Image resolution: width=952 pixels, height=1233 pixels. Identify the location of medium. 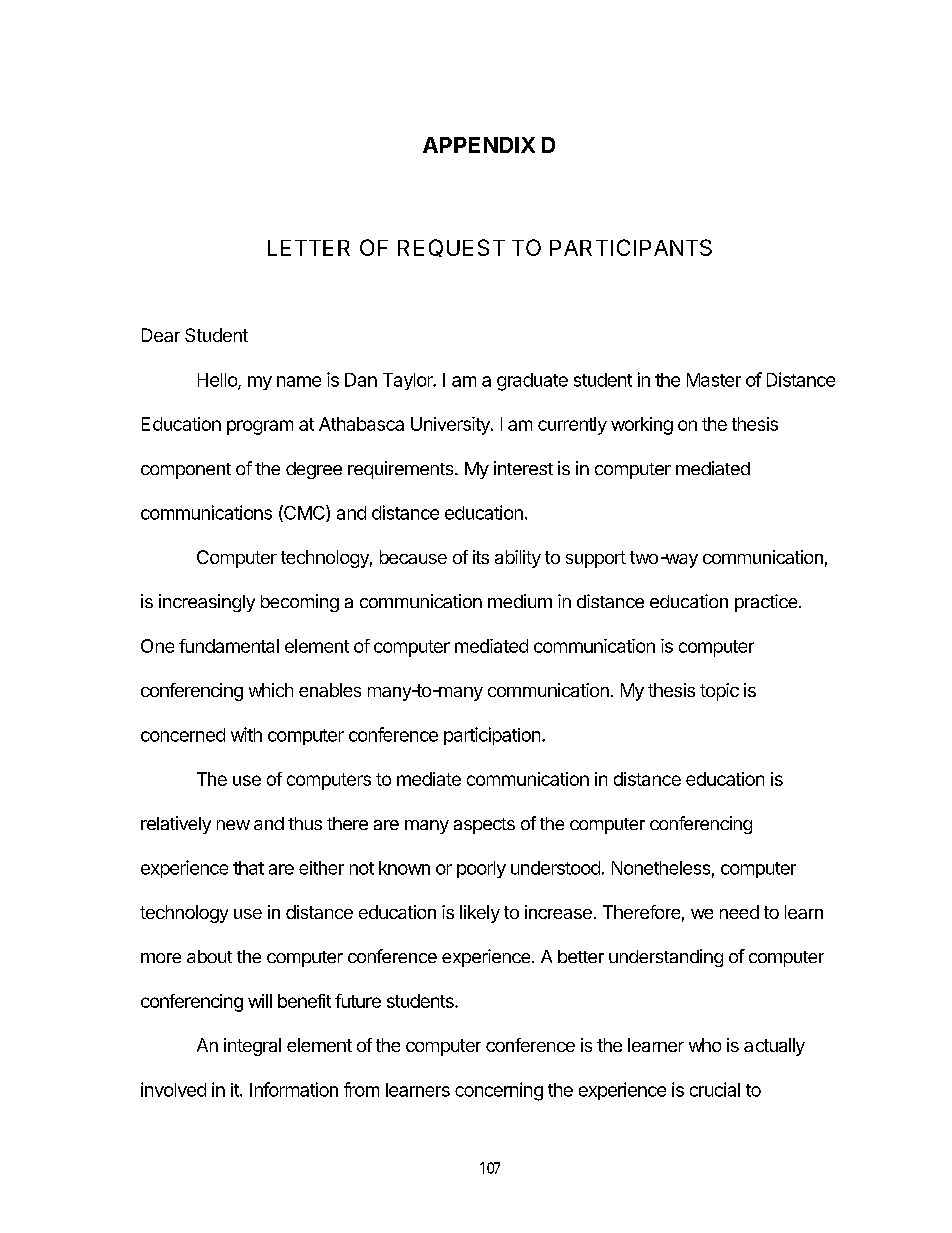
(520, 601).
